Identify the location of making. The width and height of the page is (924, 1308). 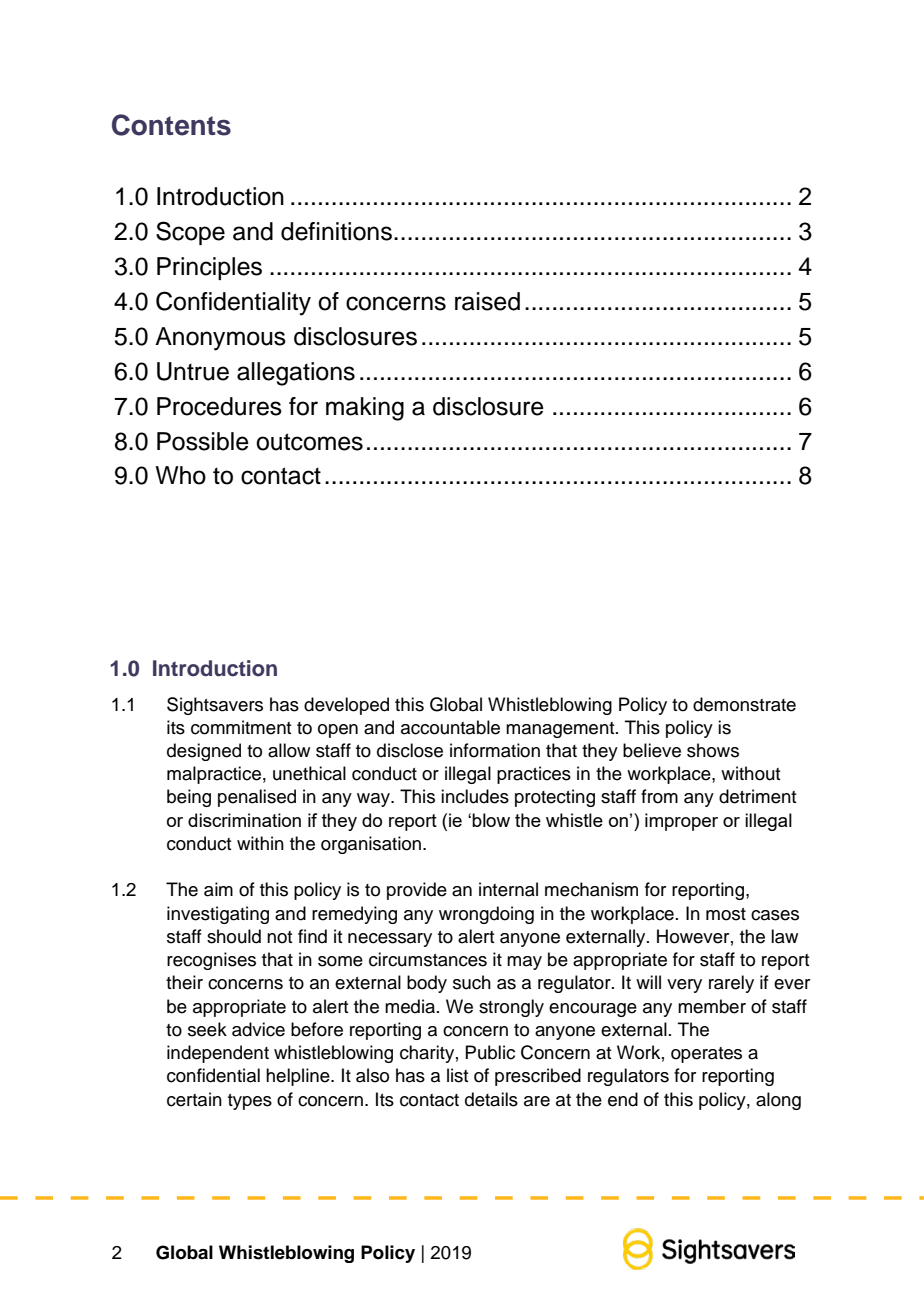
(365, 409).
